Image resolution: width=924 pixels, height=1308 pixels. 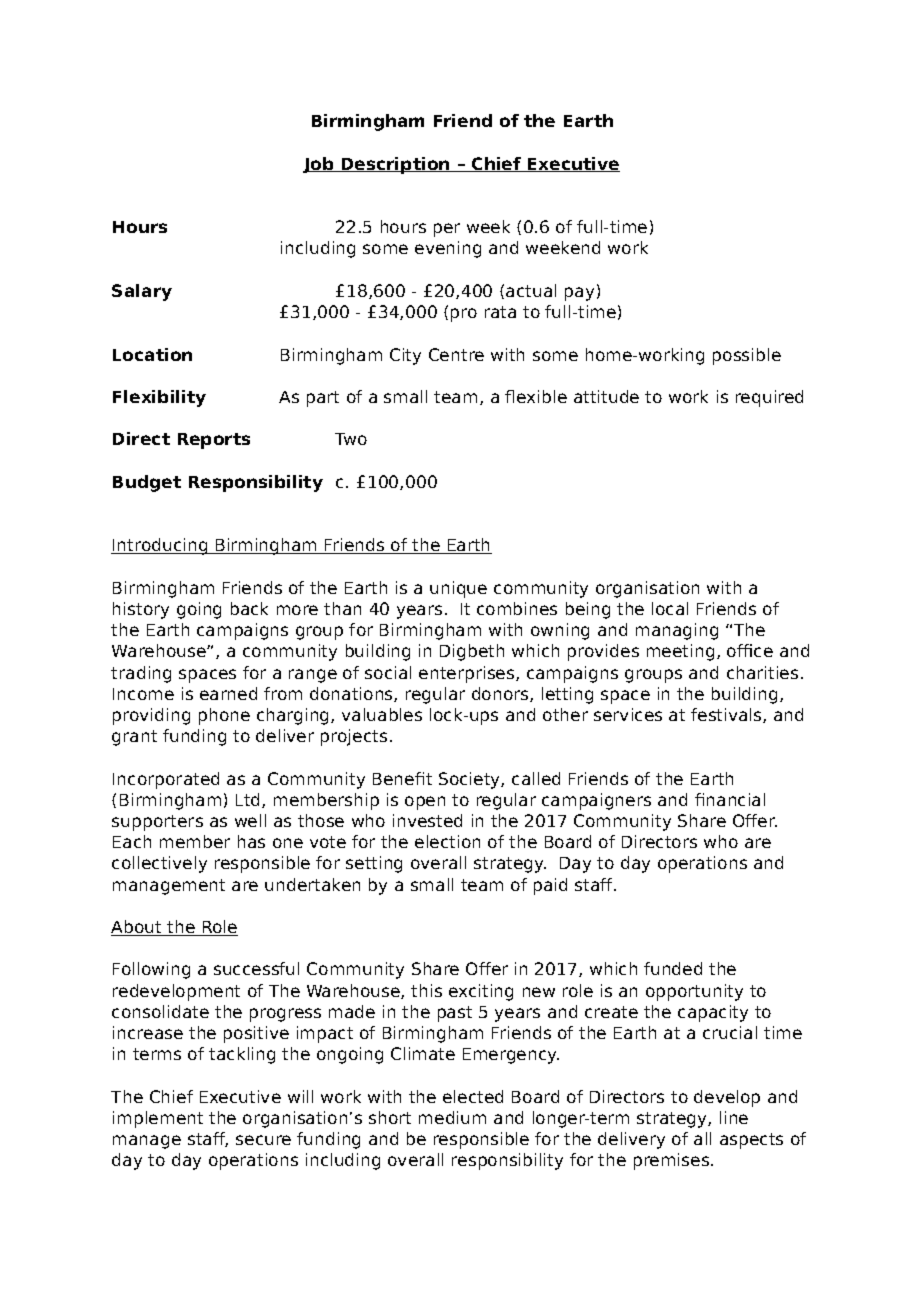 What do you see at coordinates (319, 165) in the page?
I see `Job` at bounding box center [319, 165].
